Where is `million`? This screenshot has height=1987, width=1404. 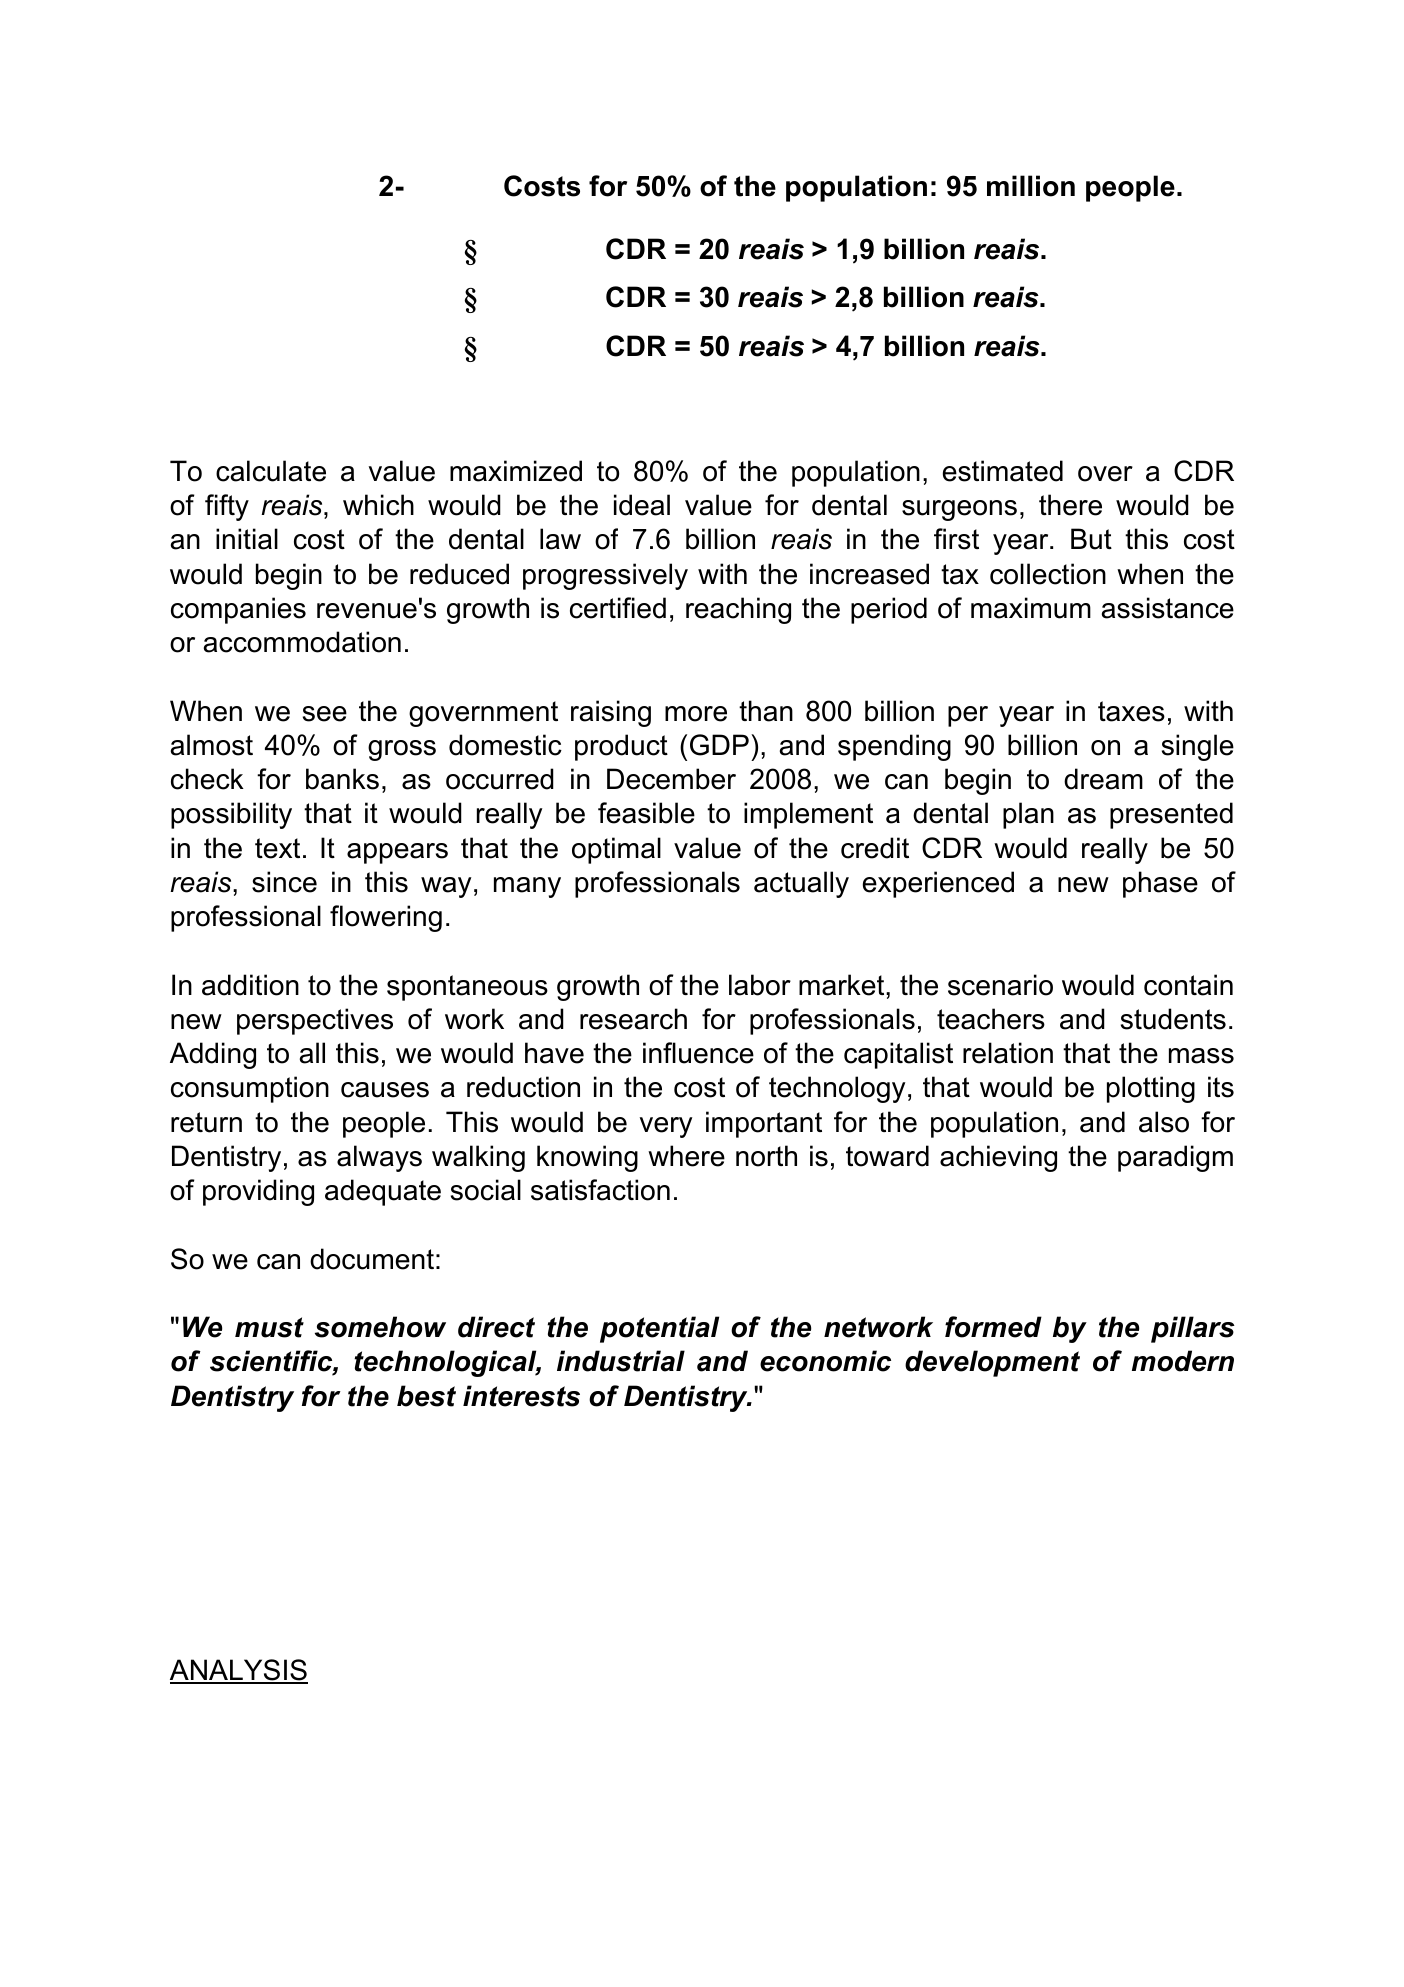 million is located at coordinates (1031, 186).
